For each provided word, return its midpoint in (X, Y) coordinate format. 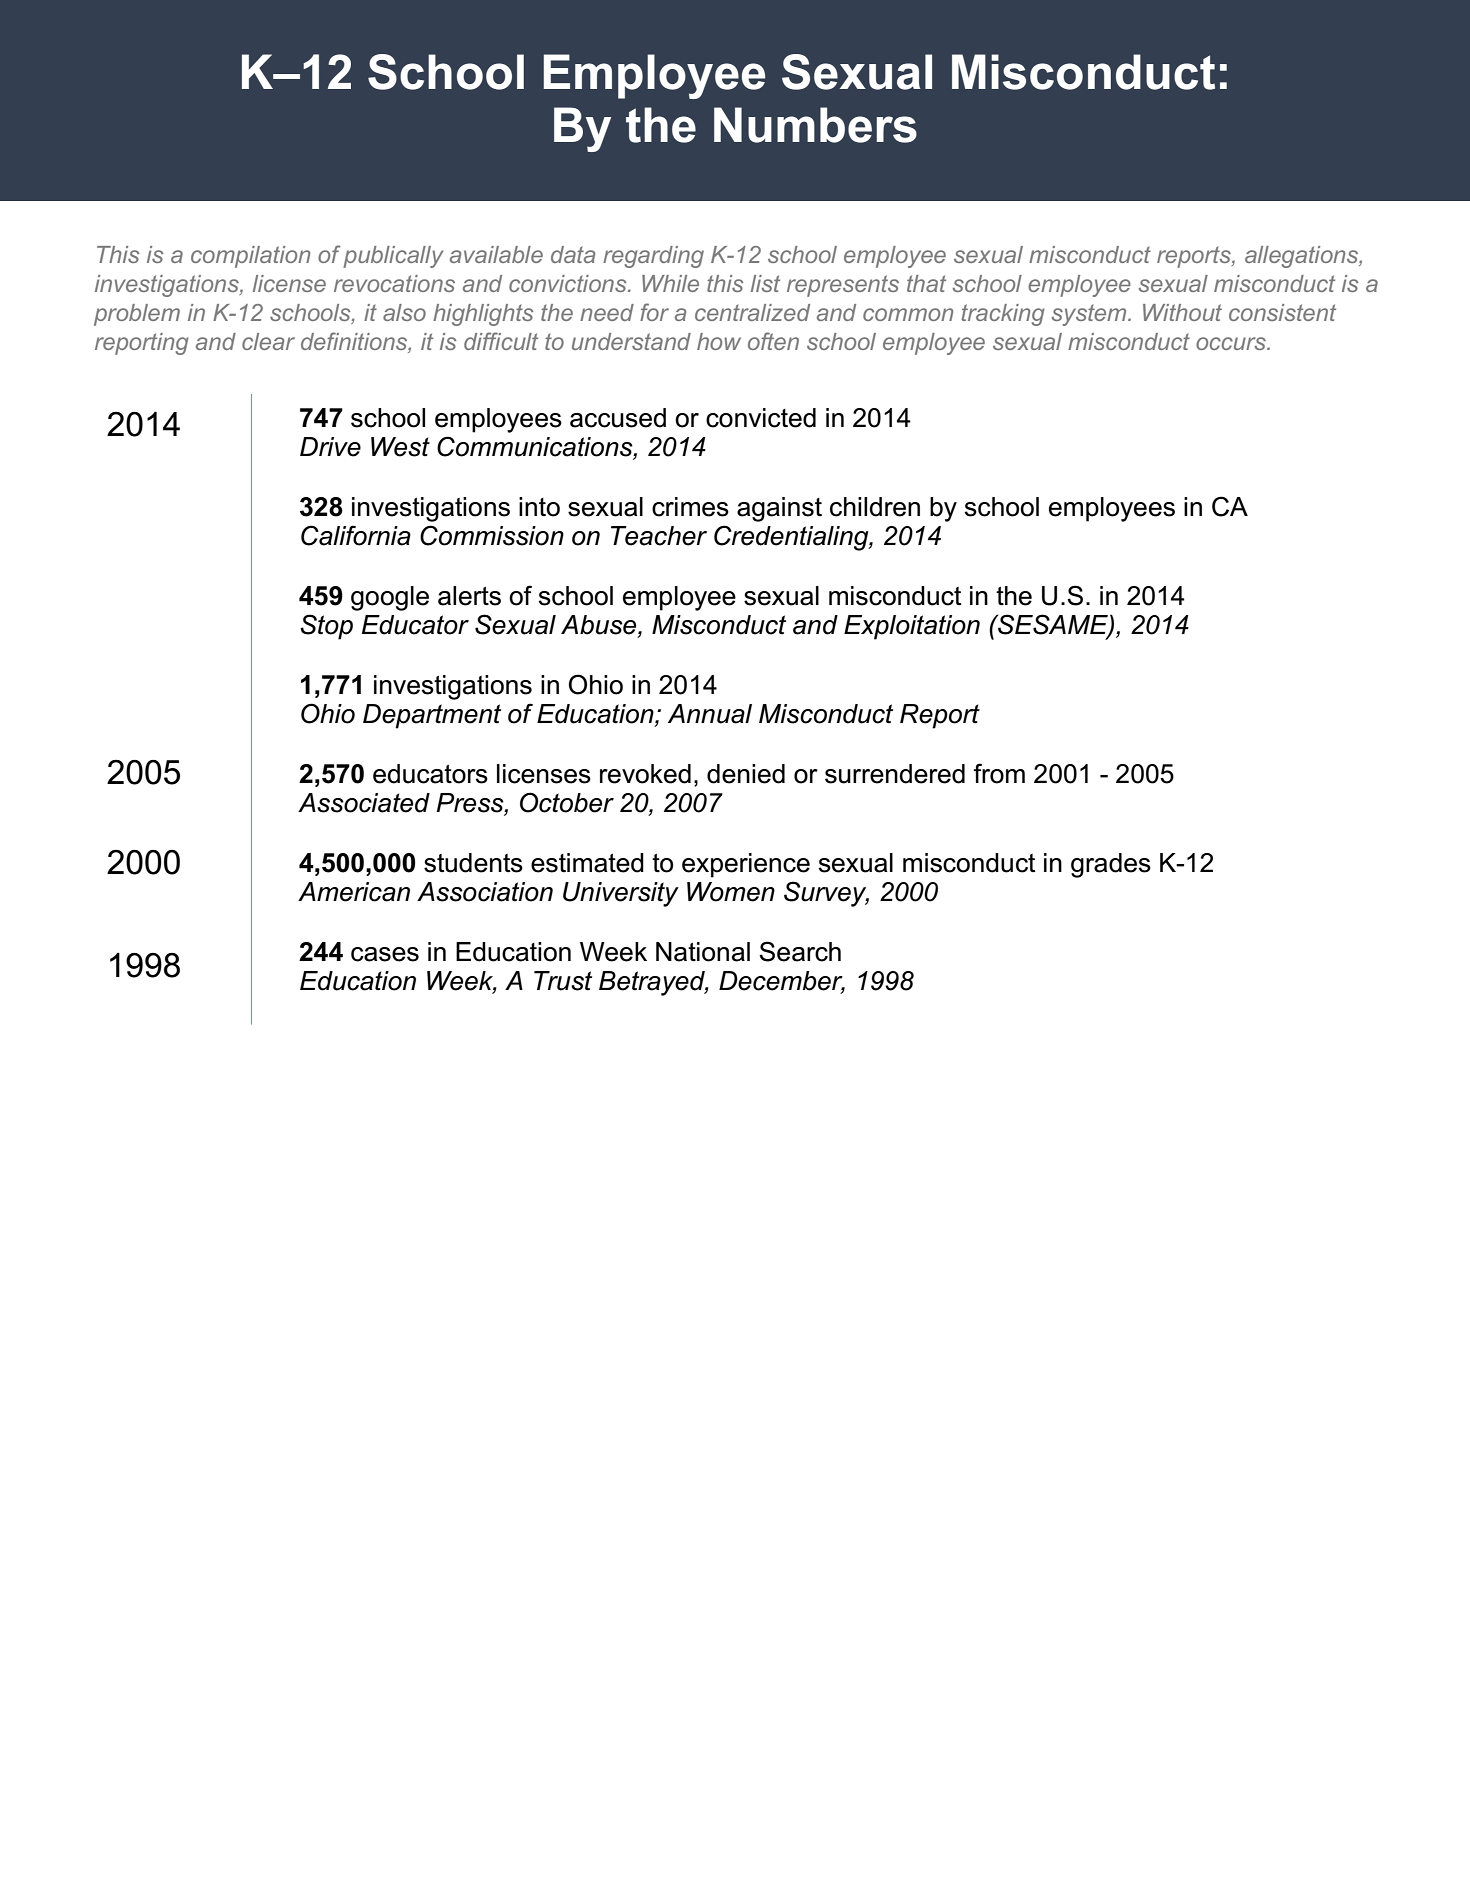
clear (268, 341)
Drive (330, 447)
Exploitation (912, 627)
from (999, 773)
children (875, 507)
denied (746, 774)
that (926, 283)
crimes (690, 507)
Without (1182, 312)
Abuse (600, 626)
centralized (752, 312)
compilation (250, 257)
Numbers (815, 125)
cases (385, 954)
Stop (326, 627)
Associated (364, 803)
